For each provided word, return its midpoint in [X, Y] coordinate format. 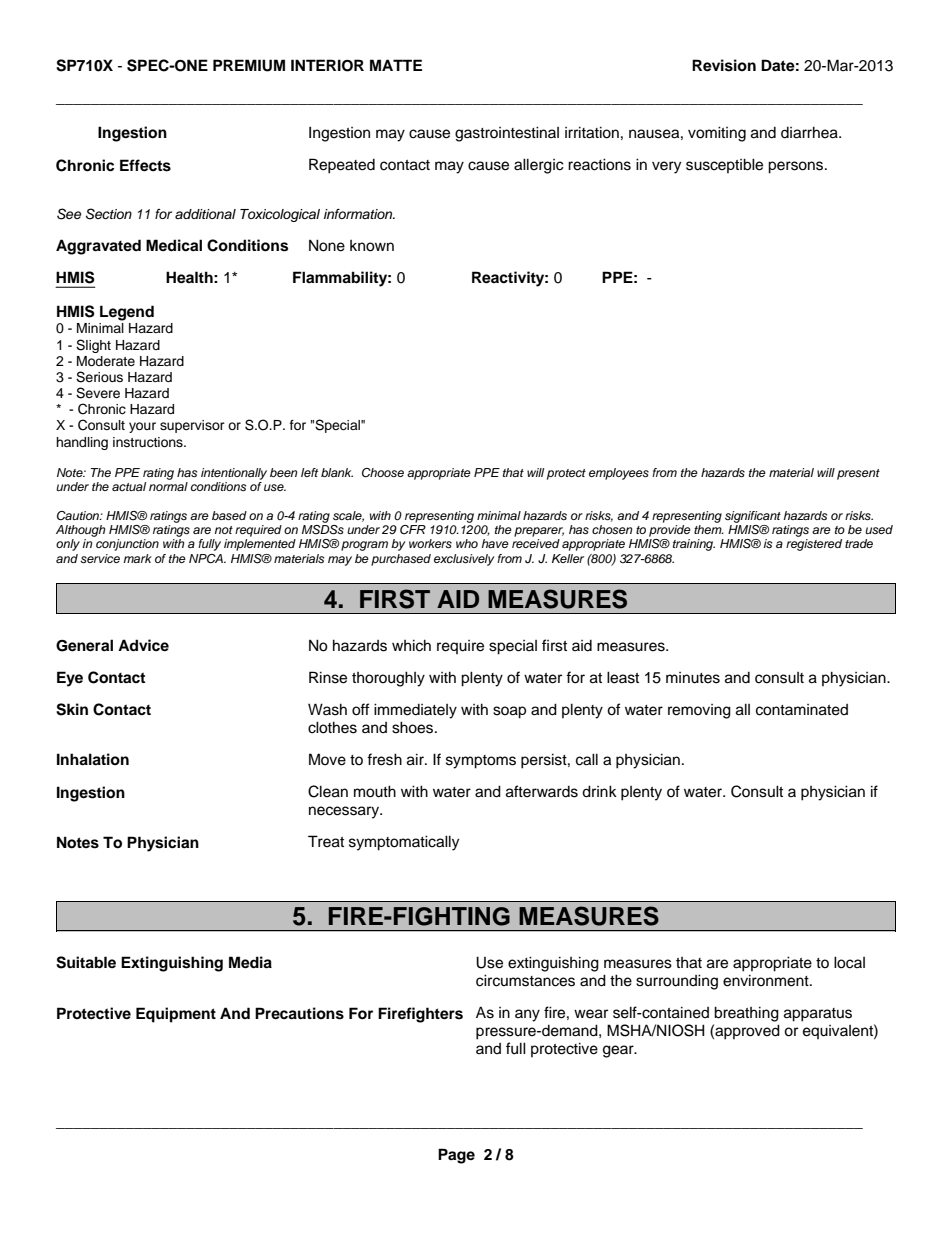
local [849, 962]
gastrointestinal [507, 134]
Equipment [176, 1015]
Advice [143, 645]
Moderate [106, 361]
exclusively [464, 560]
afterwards [542, 791]
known [372, 246]
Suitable [86, 962]
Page [456, 1156]
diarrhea [810, 132]
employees [619, 474]
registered [814, 545]
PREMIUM [249, 65]
